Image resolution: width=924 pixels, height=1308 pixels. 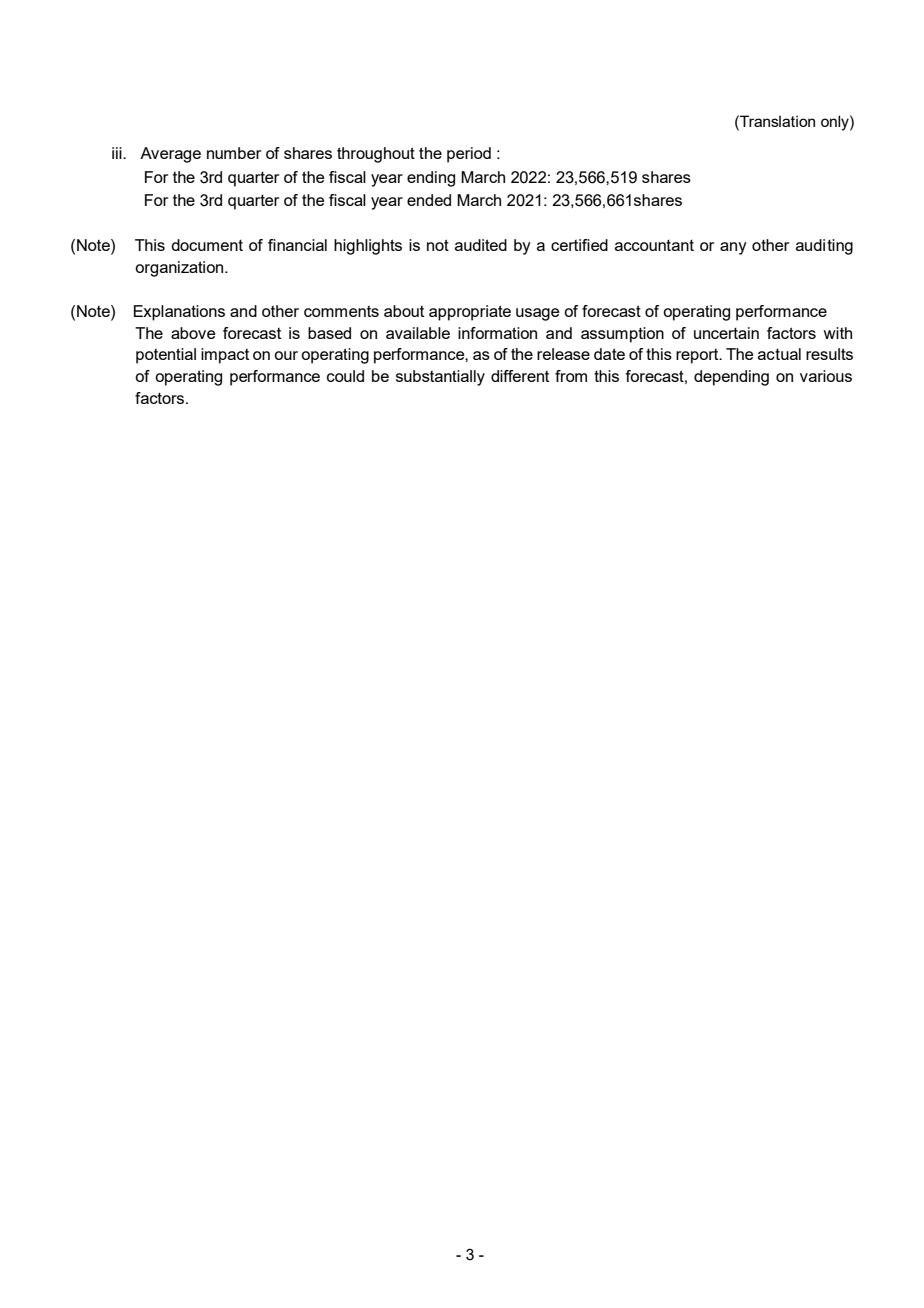 What do you see at coordinates (234, 153) in the screenshot?
I see `number` at bounding box center [234, 153].
